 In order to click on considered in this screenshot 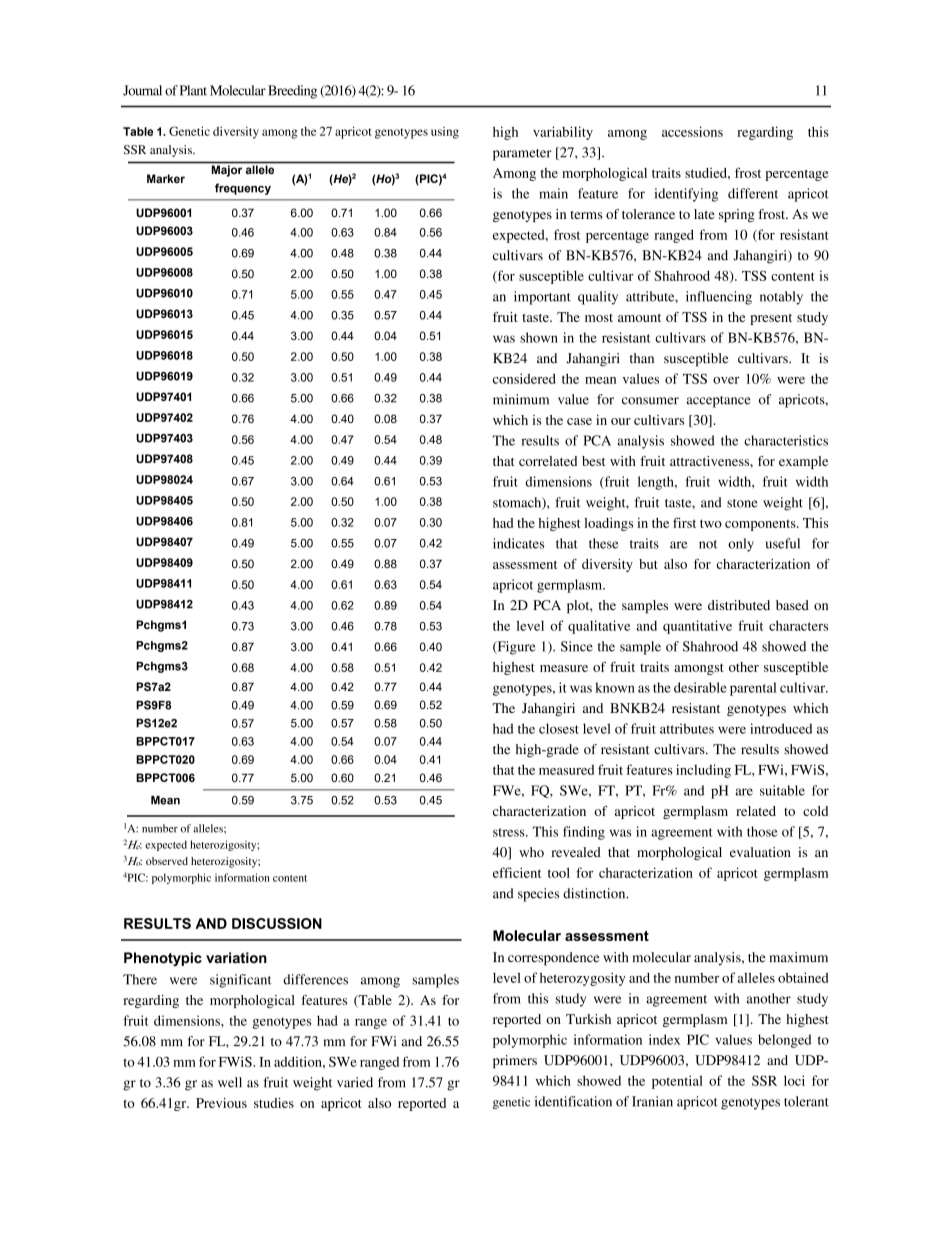, I will do `click(524, 378)`.
